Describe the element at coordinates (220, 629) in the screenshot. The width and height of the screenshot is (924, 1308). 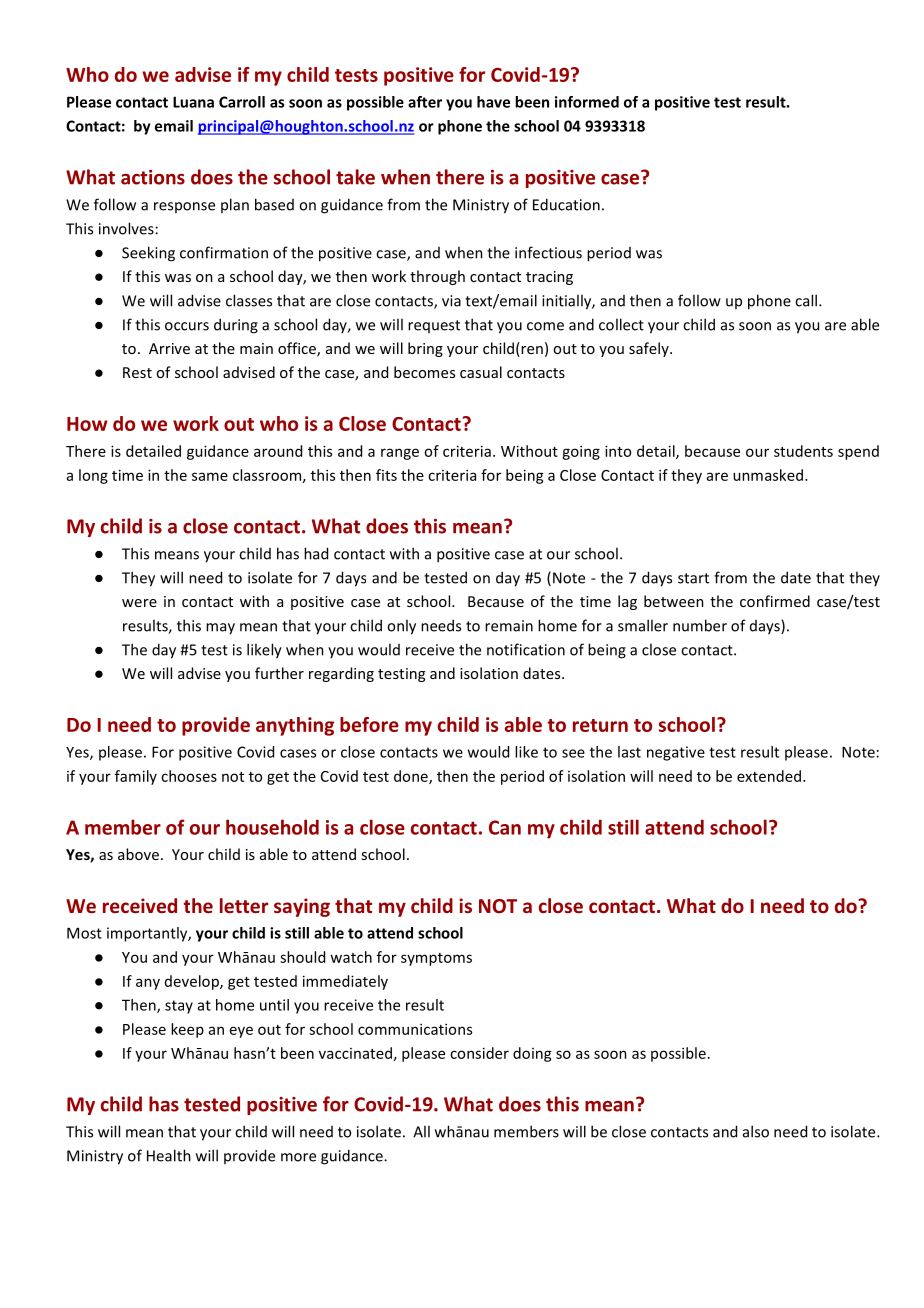
I see `may` at that location.
